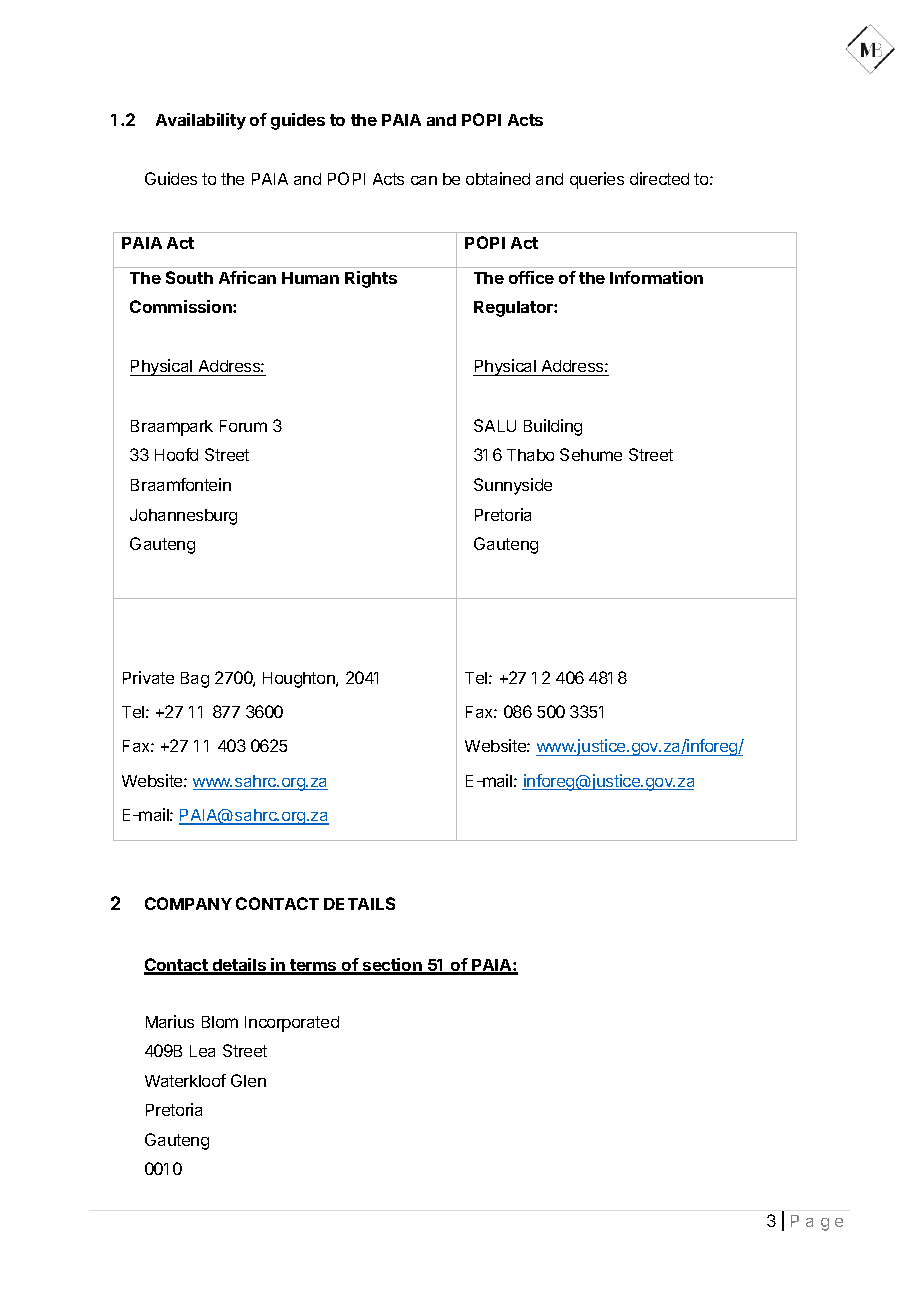  I want to click on Incorporated, so click(292, 1024).
